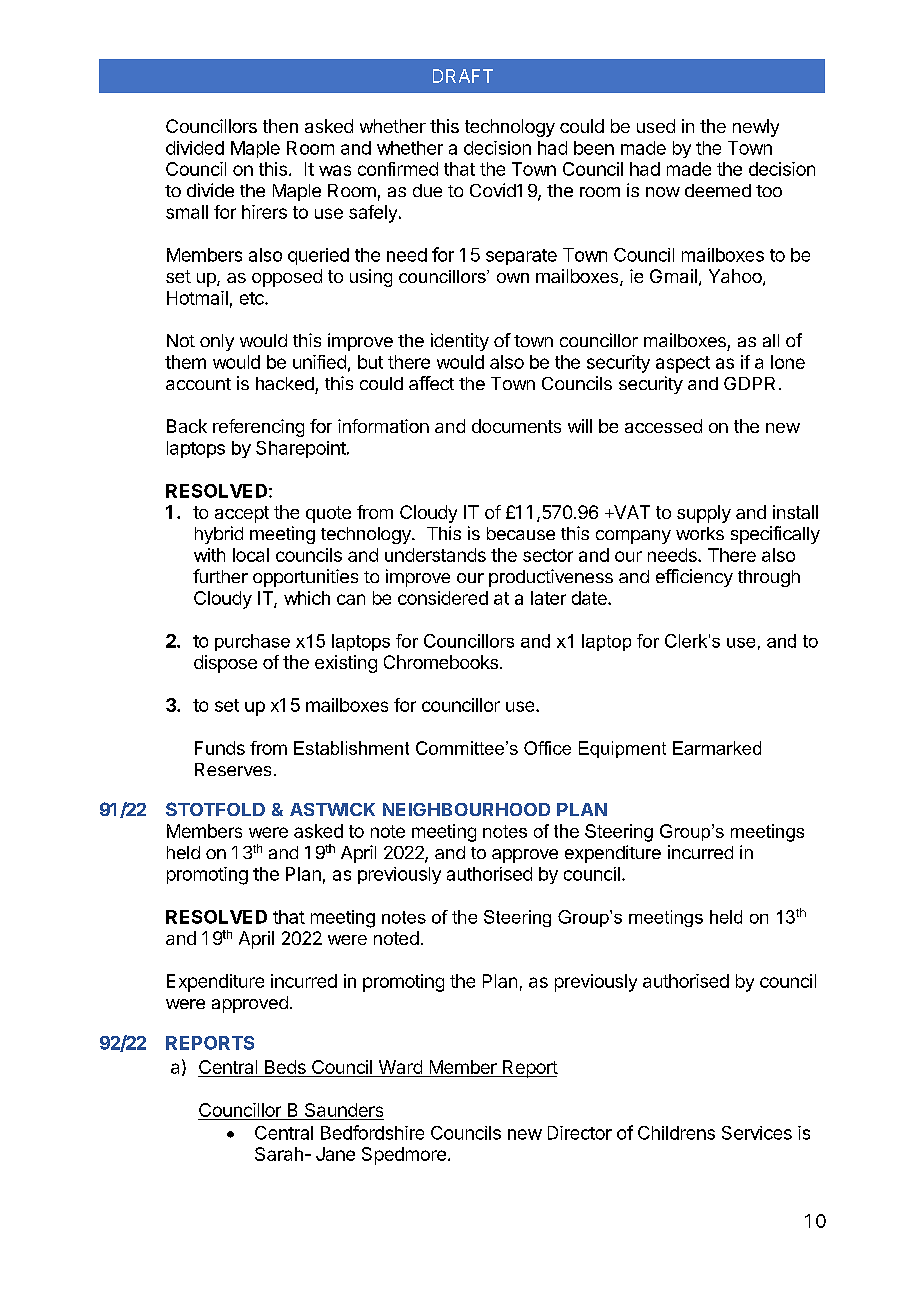  What do you see at coordinates (443, 598) in the page?
I see `considered` at bounding box center [443, 598].
